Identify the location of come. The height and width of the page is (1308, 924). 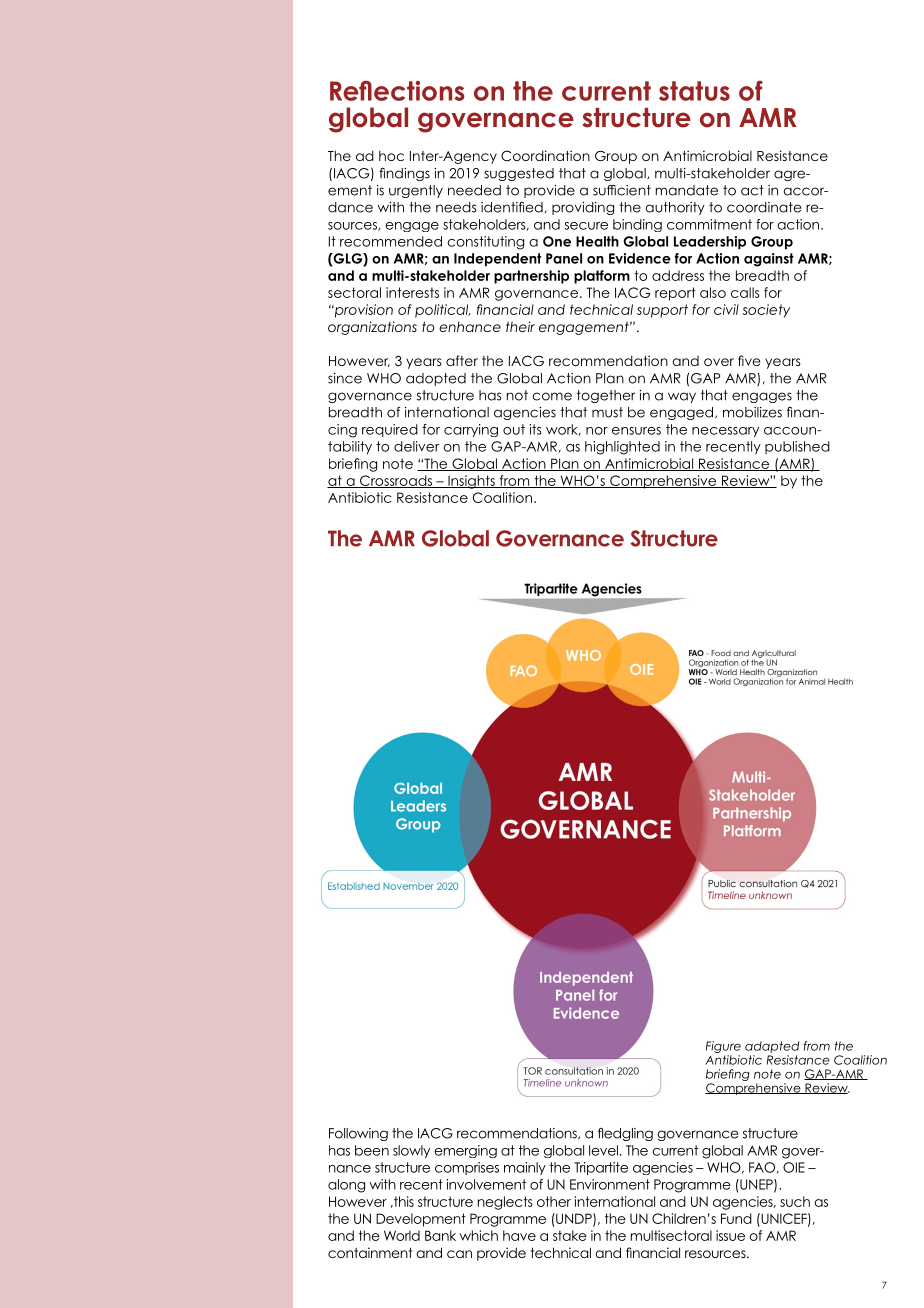
(552, 396).
